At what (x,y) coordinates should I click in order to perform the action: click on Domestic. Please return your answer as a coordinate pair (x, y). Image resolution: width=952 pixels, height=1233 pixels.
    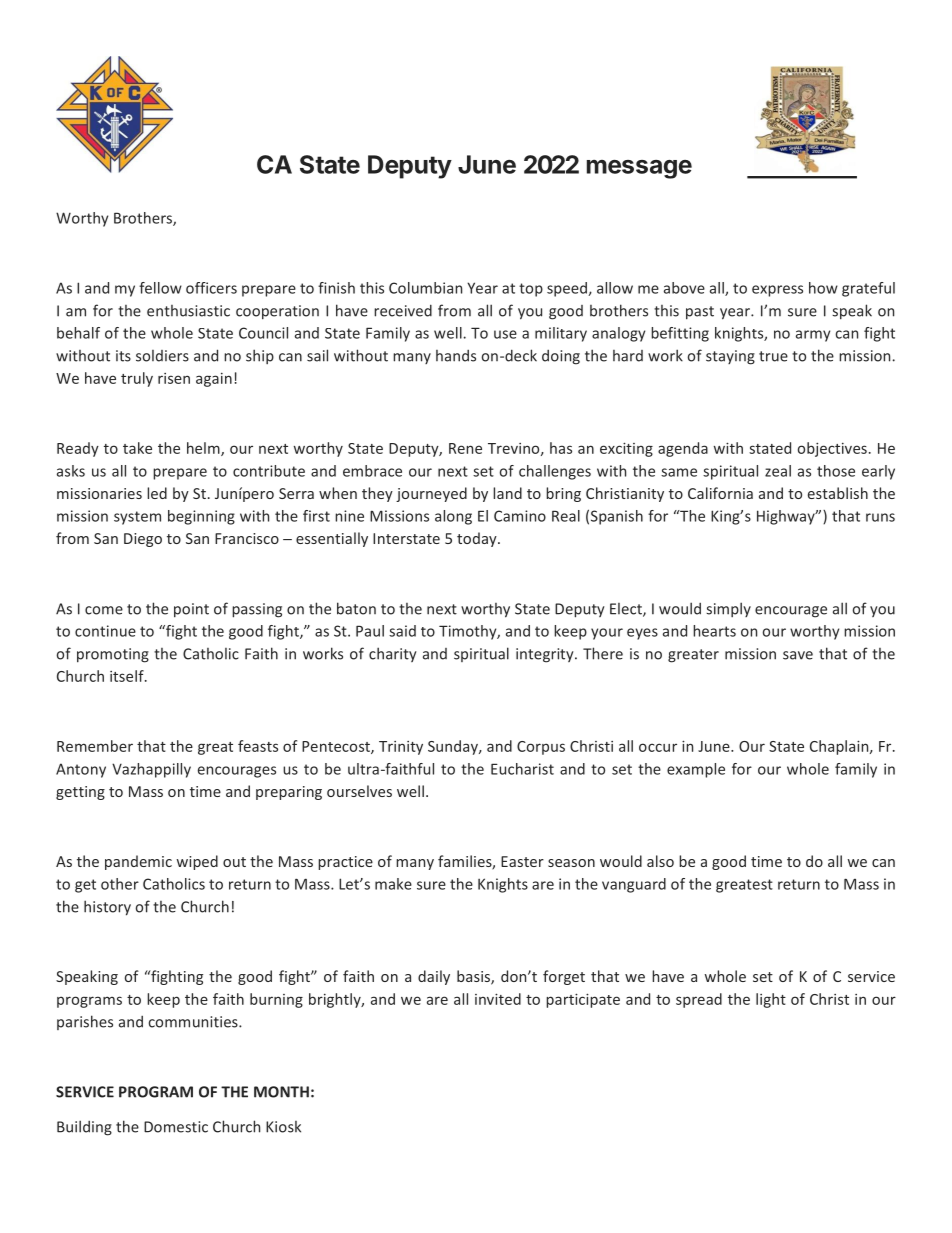
    Looking at the image, I should click on (176, 1127).
